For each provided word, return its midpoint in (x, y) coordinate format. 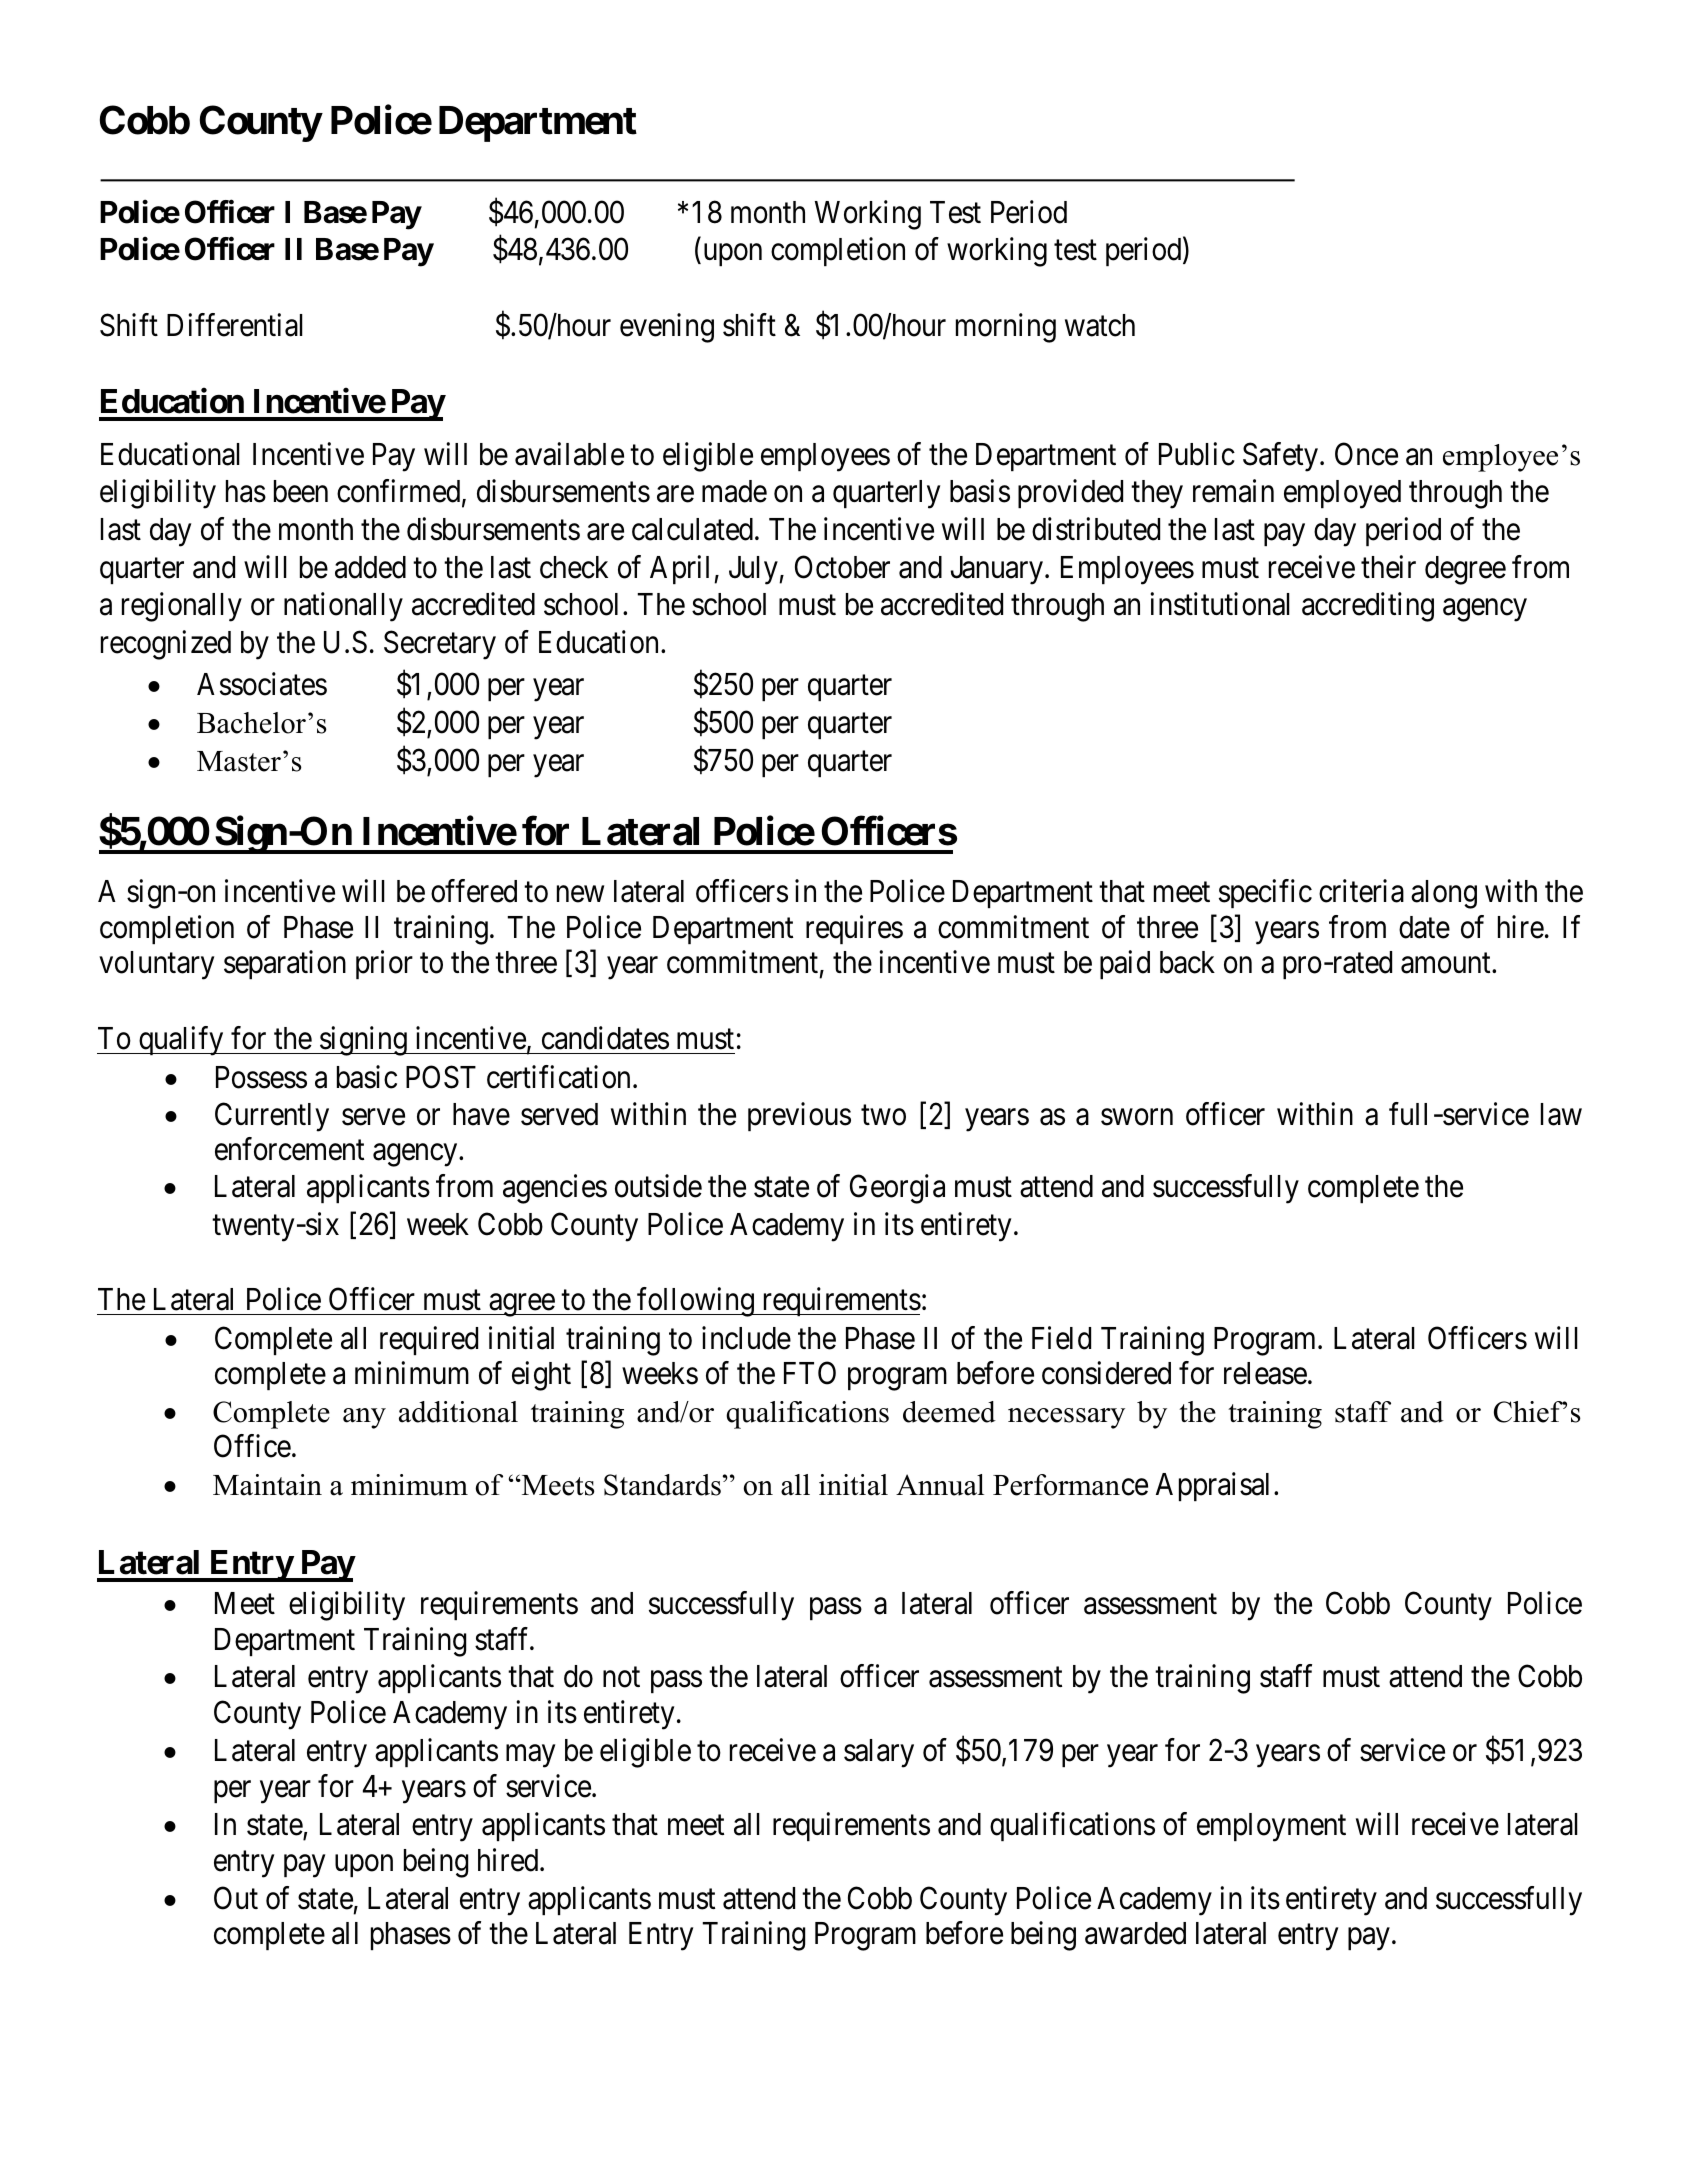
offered (474, 891)
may (530, 1756)
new (580, 894)
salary (879, 1753)
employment (1271, 1827)
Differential (235, 325)
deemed (949, 1412)
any (364, 1418)
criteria (1361, 891)
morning (1006, 328)
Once (1366, 454)
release (1265, 1373)
